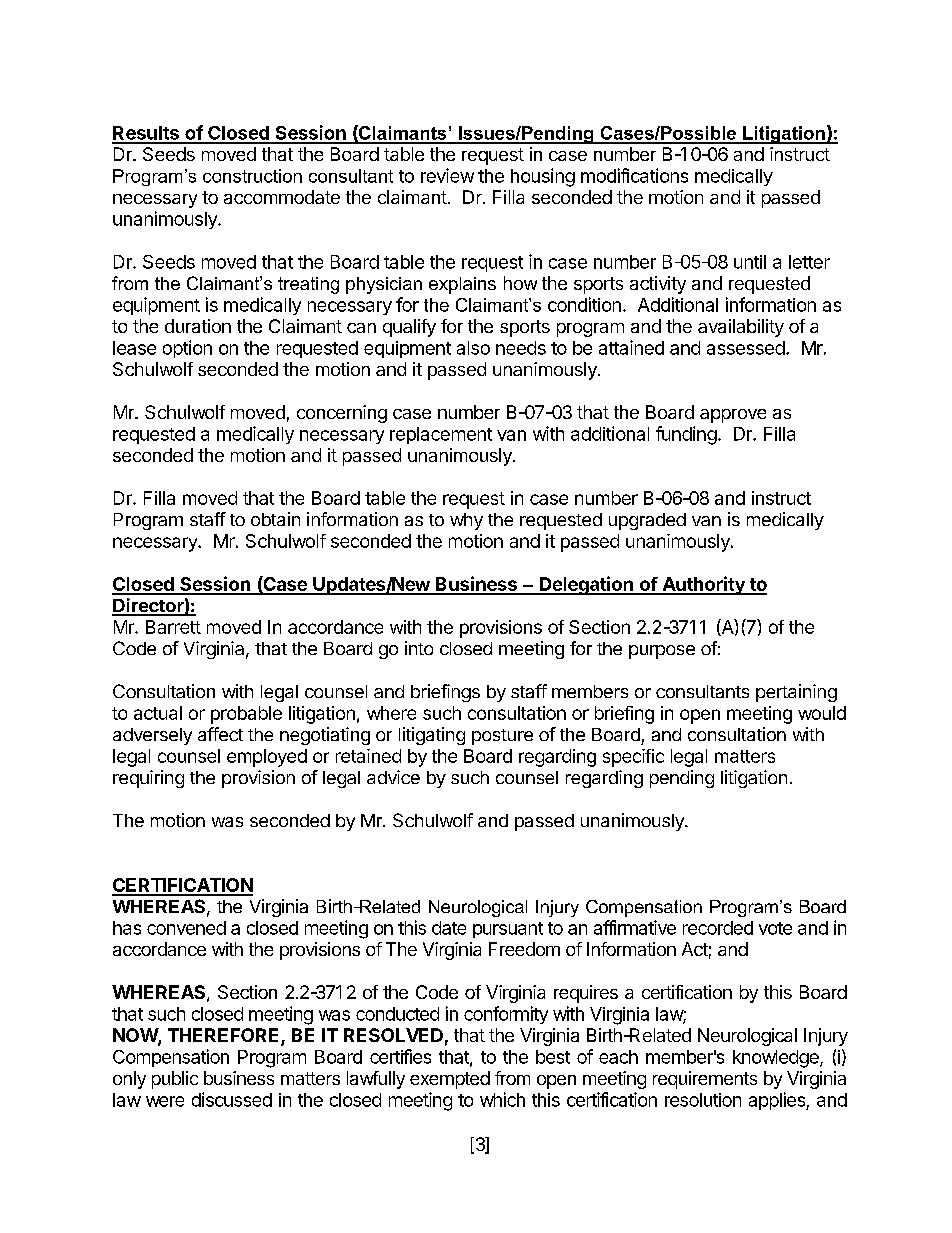 This document has width=952, height=1233. What do you see at coordinates (647, 521) in the document?
I see `upgraded` at bounding box center [647, 521].
